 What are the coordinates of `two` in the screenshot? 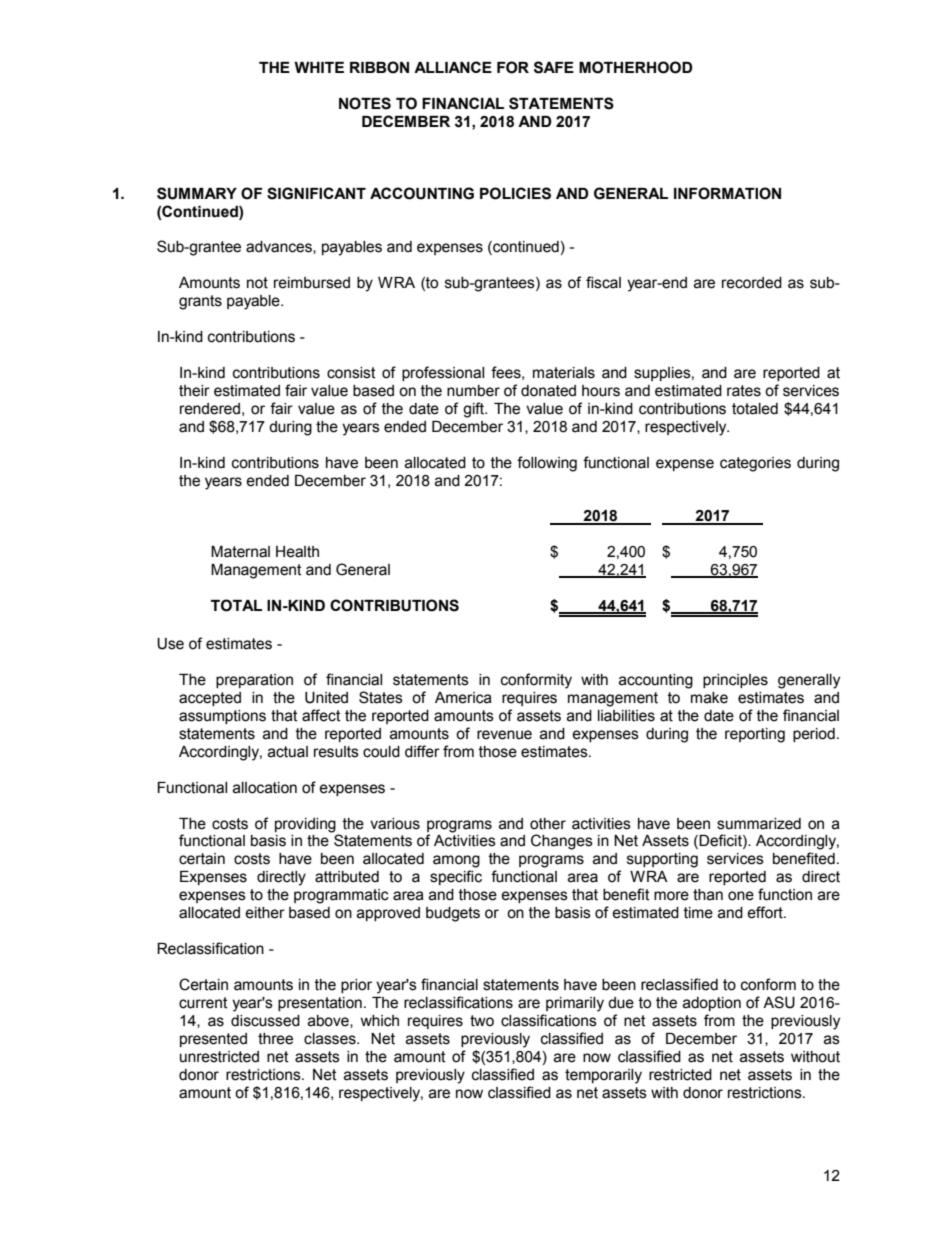 It's located at (482, 1021).
